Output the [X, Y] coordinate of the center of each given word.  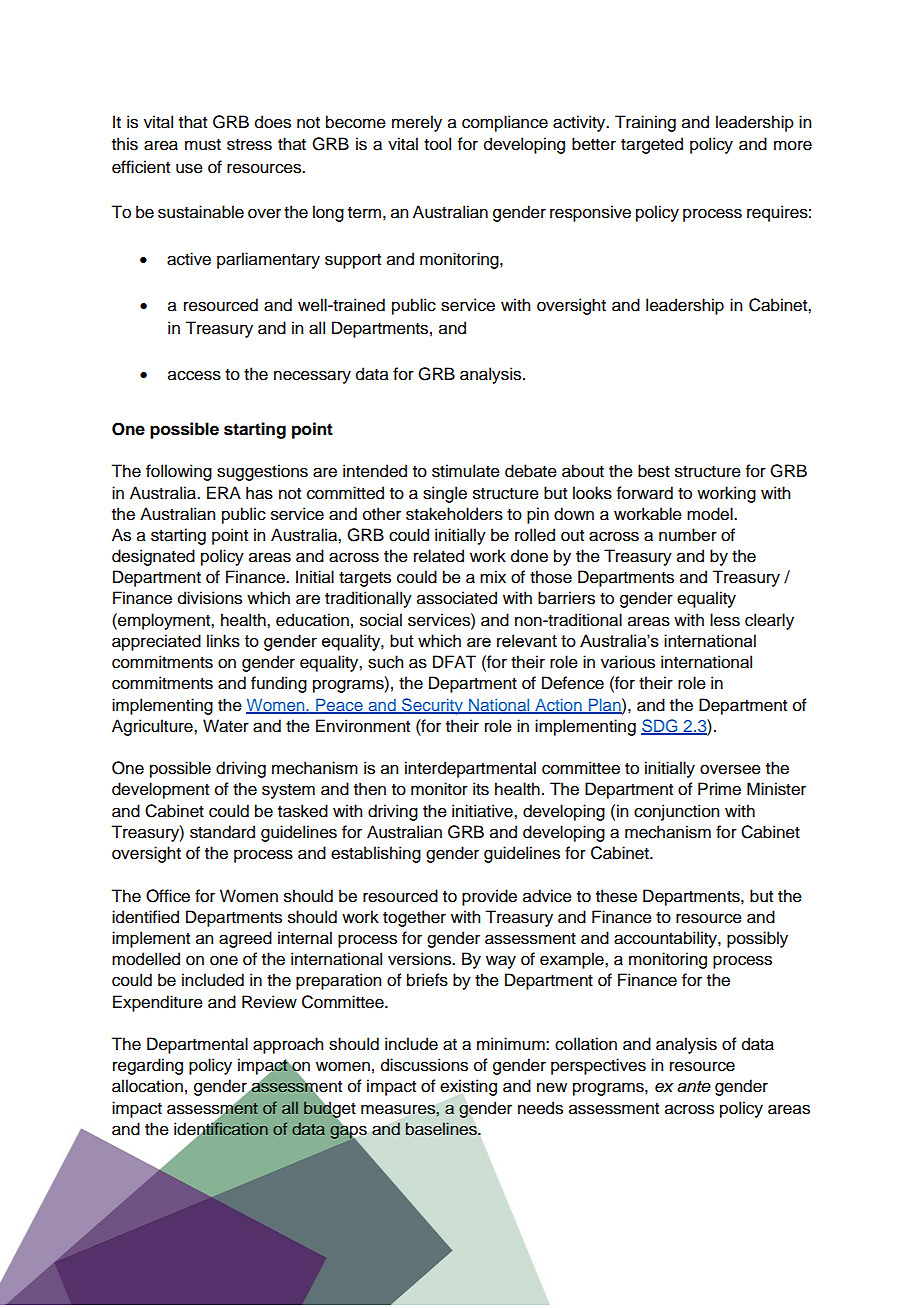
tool [437, 144]
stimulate [466, 471]
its [481, 789]
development [160, 790]
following [179, 472]
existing [468, 1087]
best [654, 471]
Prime [719, 789]
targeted [652, 145]
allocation [147, 1086]
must [203, 145]
